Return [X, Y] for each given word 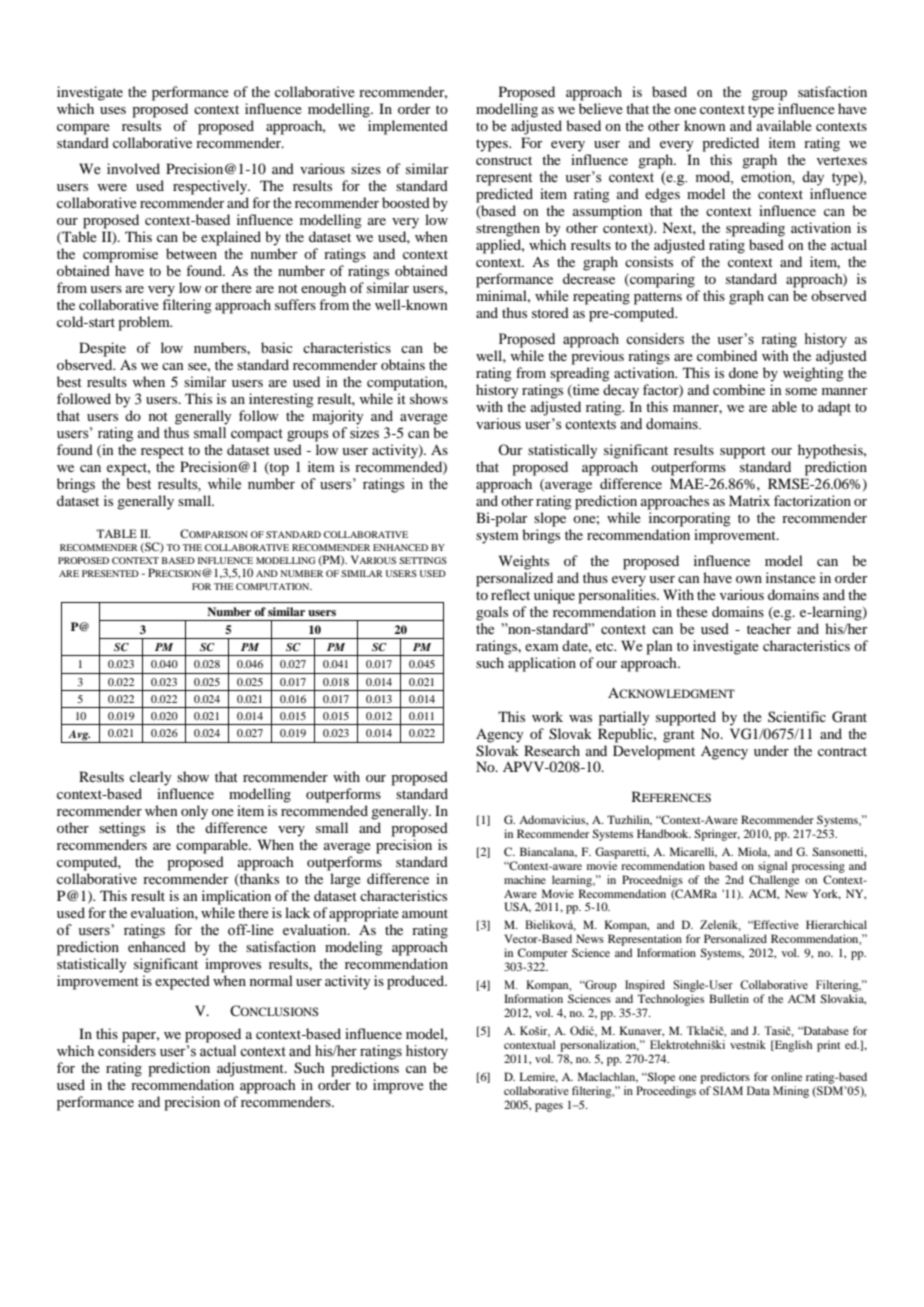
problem [145, 323]
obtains [403, 364]
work [547, 716]
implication [236, 897]
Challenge [774, 881]
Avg [79, 735]
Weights [524, 562]
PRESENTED [110, 573]
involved [133, 168]
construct [504, 160]
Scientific [797, 716]
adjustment [251, 1069]
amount [425, 913]
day [813, 178]
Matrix [749, 500]
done [743, 372]
